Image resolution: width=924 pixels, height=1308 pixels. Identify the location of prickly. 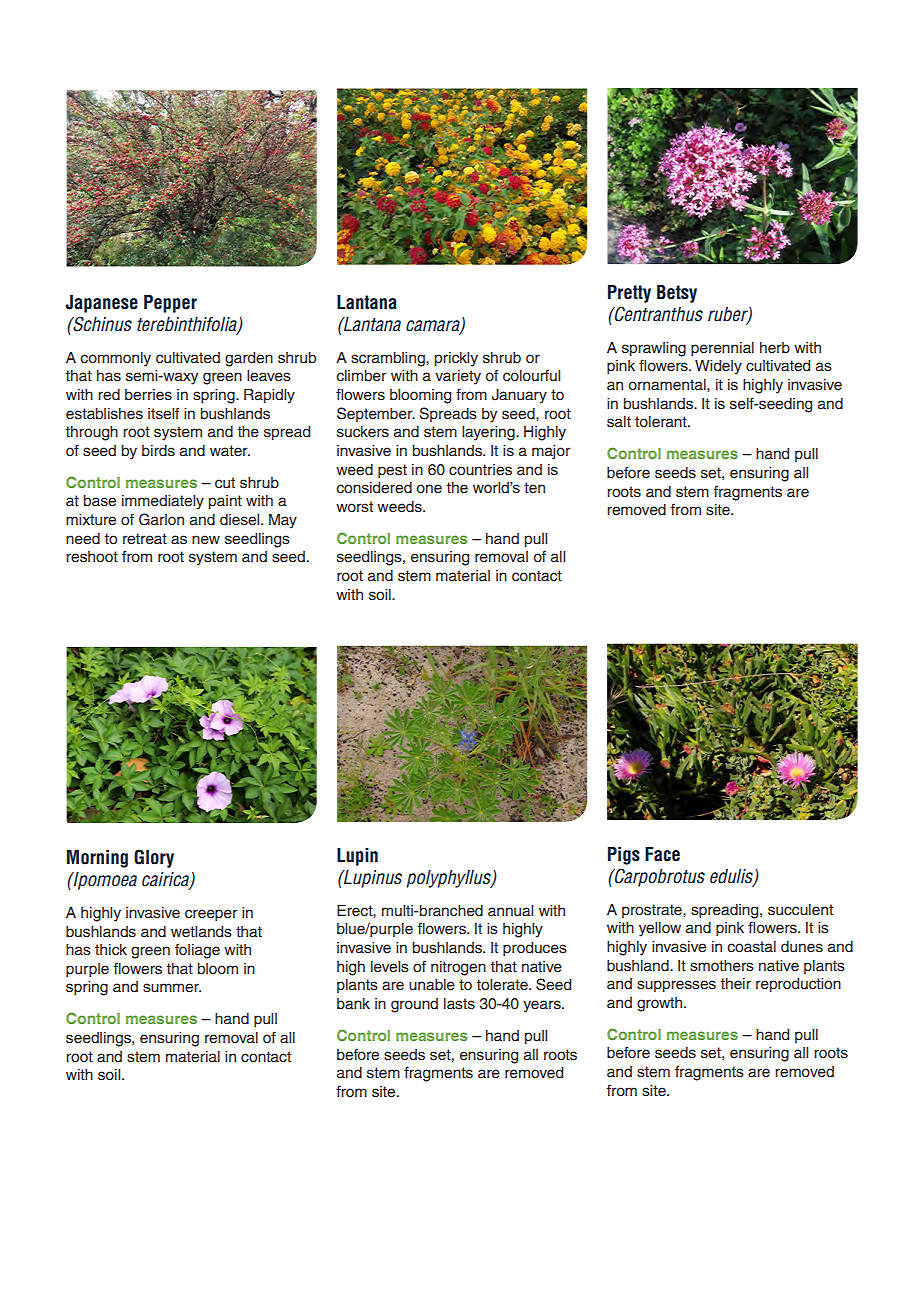
(456, 359).
